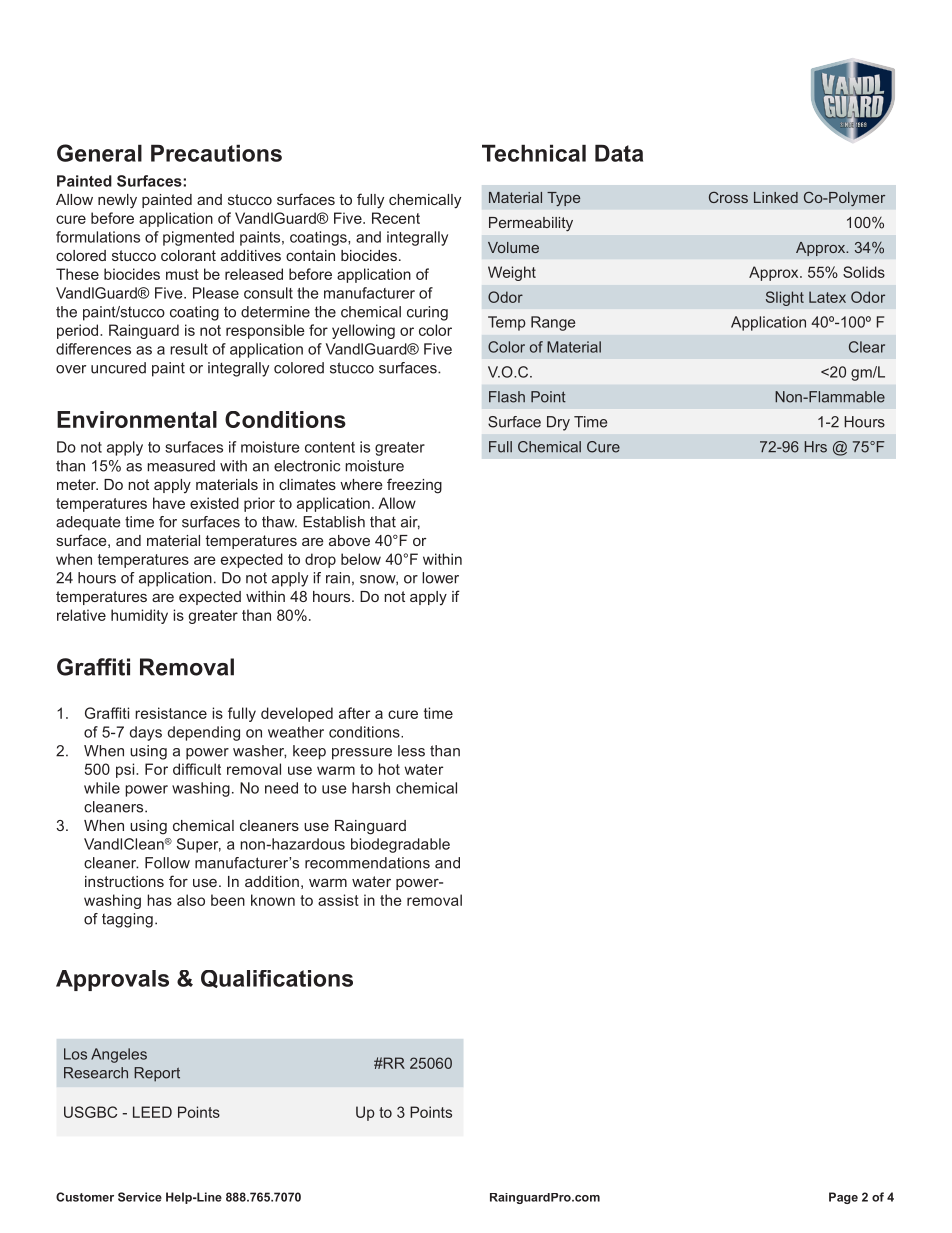 The height and width of the screenshot is (1233, 952). What do you see at coordinates (167, 863) in the screenshot?
I see `Follow` at bounding box center [167, 863].
